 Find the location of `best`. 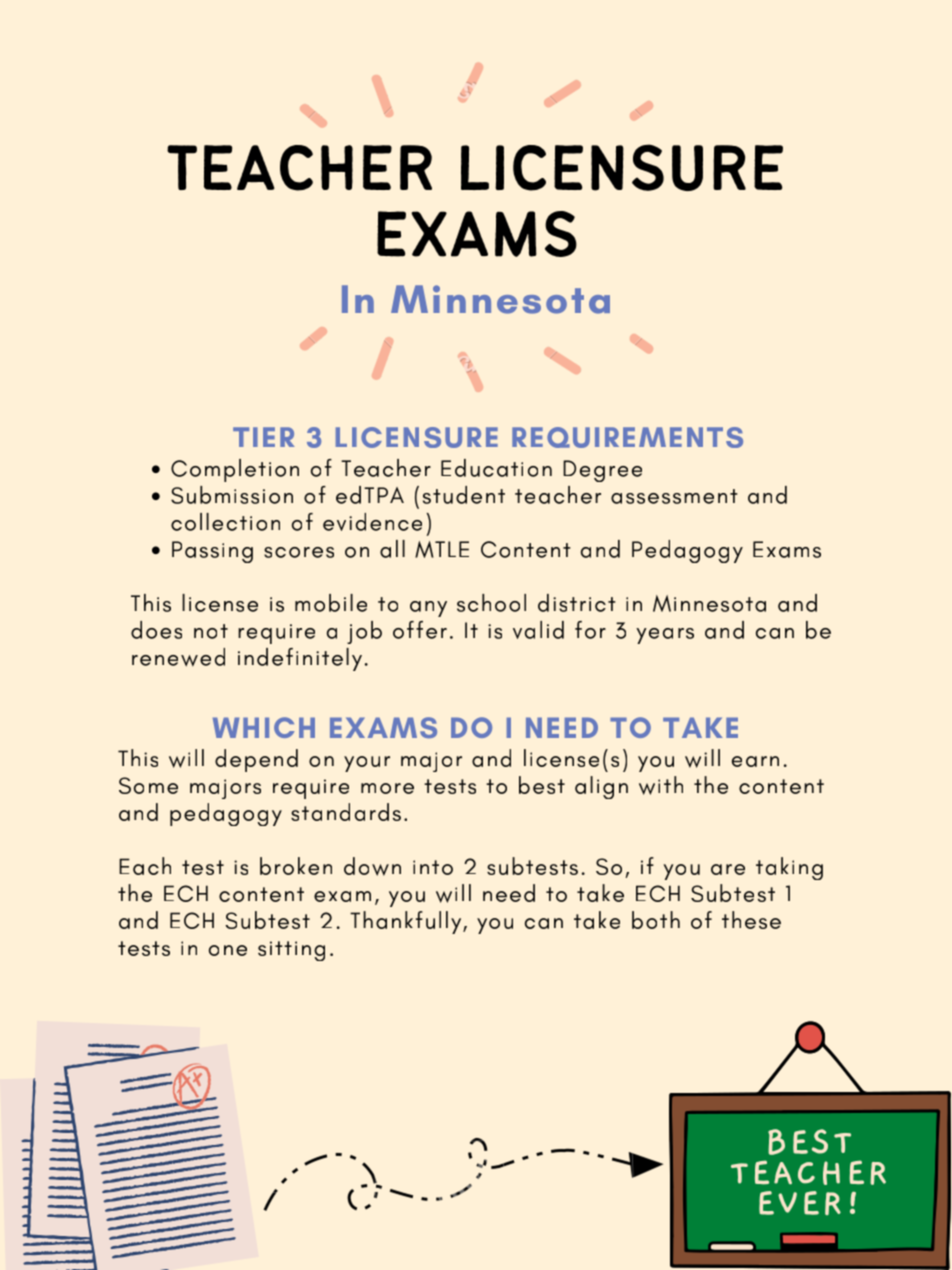

best is located at coordinates (542, 785).
